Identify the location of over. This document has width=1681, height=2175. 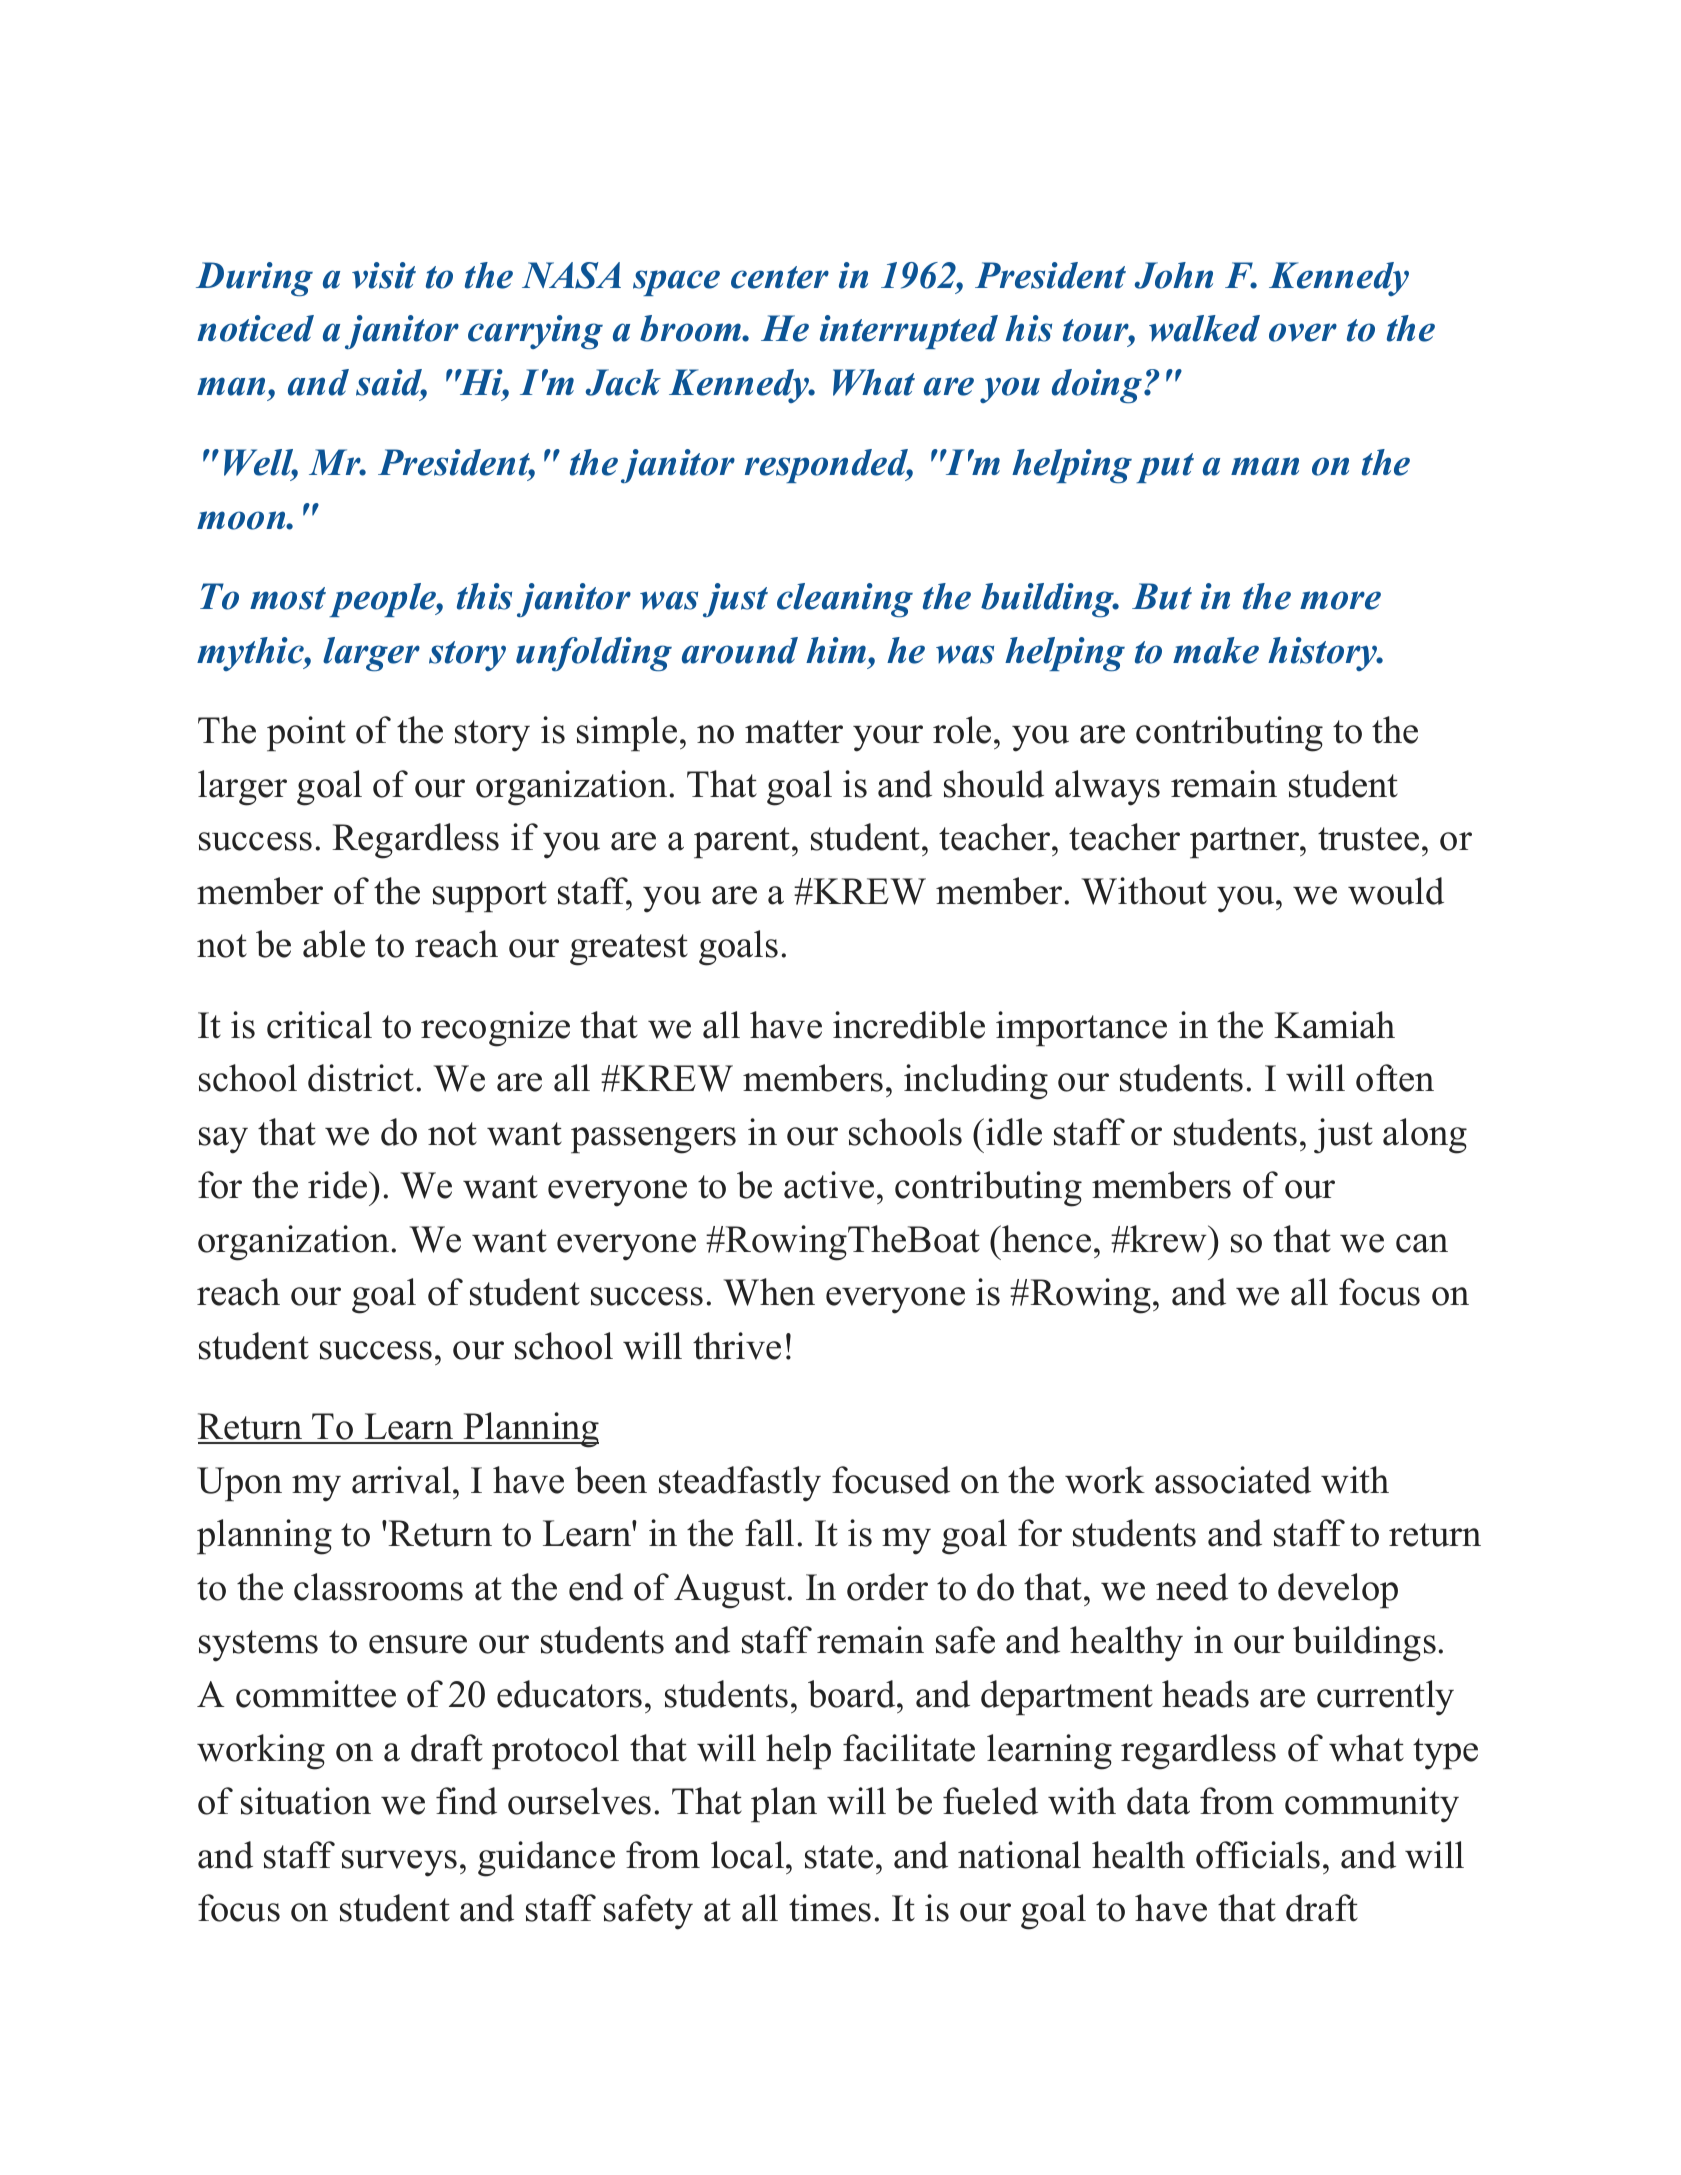
(1303, 332).
